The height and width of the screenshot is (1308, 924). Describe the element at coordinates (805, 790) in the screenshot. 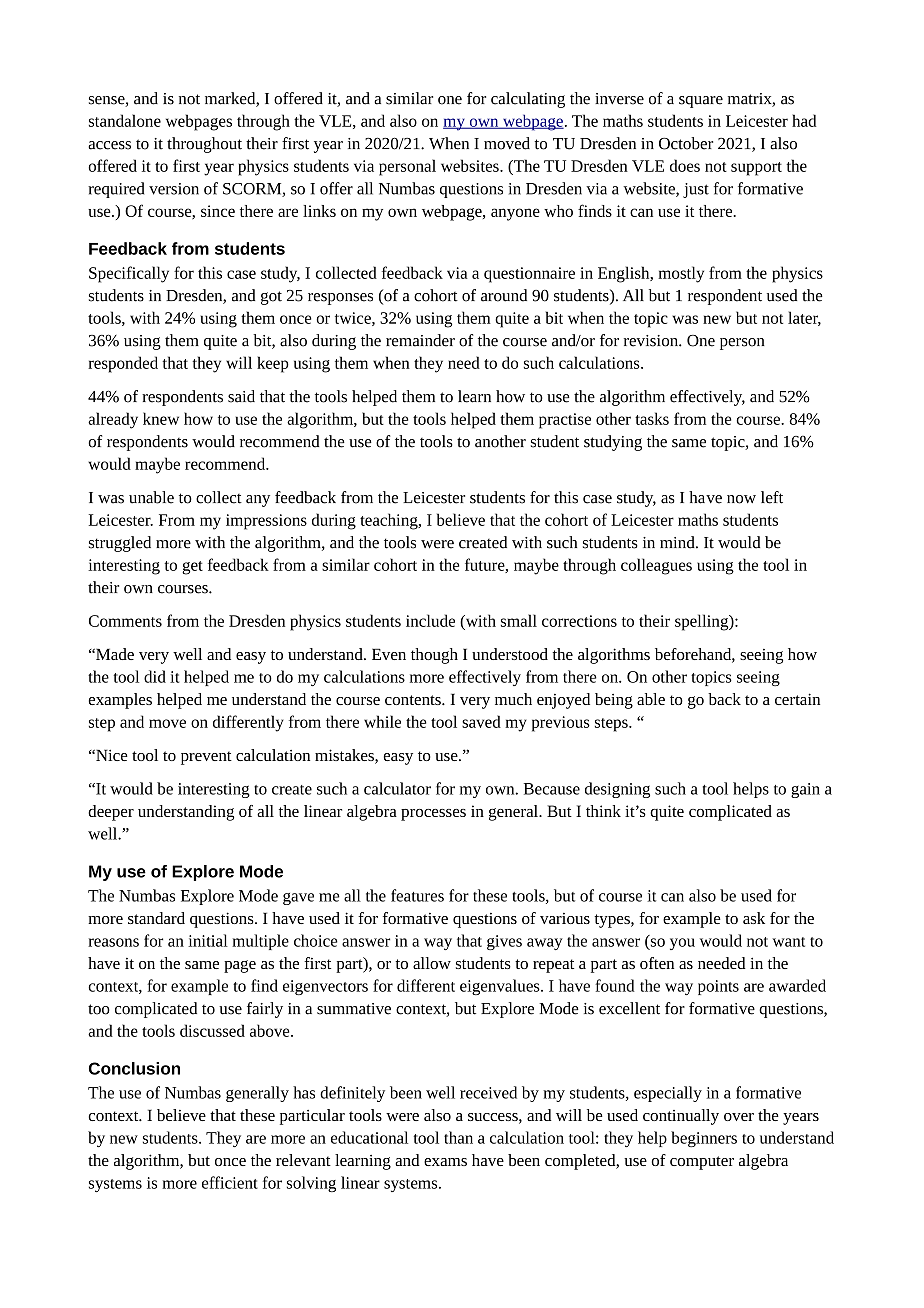

I see `gain` at that location.
